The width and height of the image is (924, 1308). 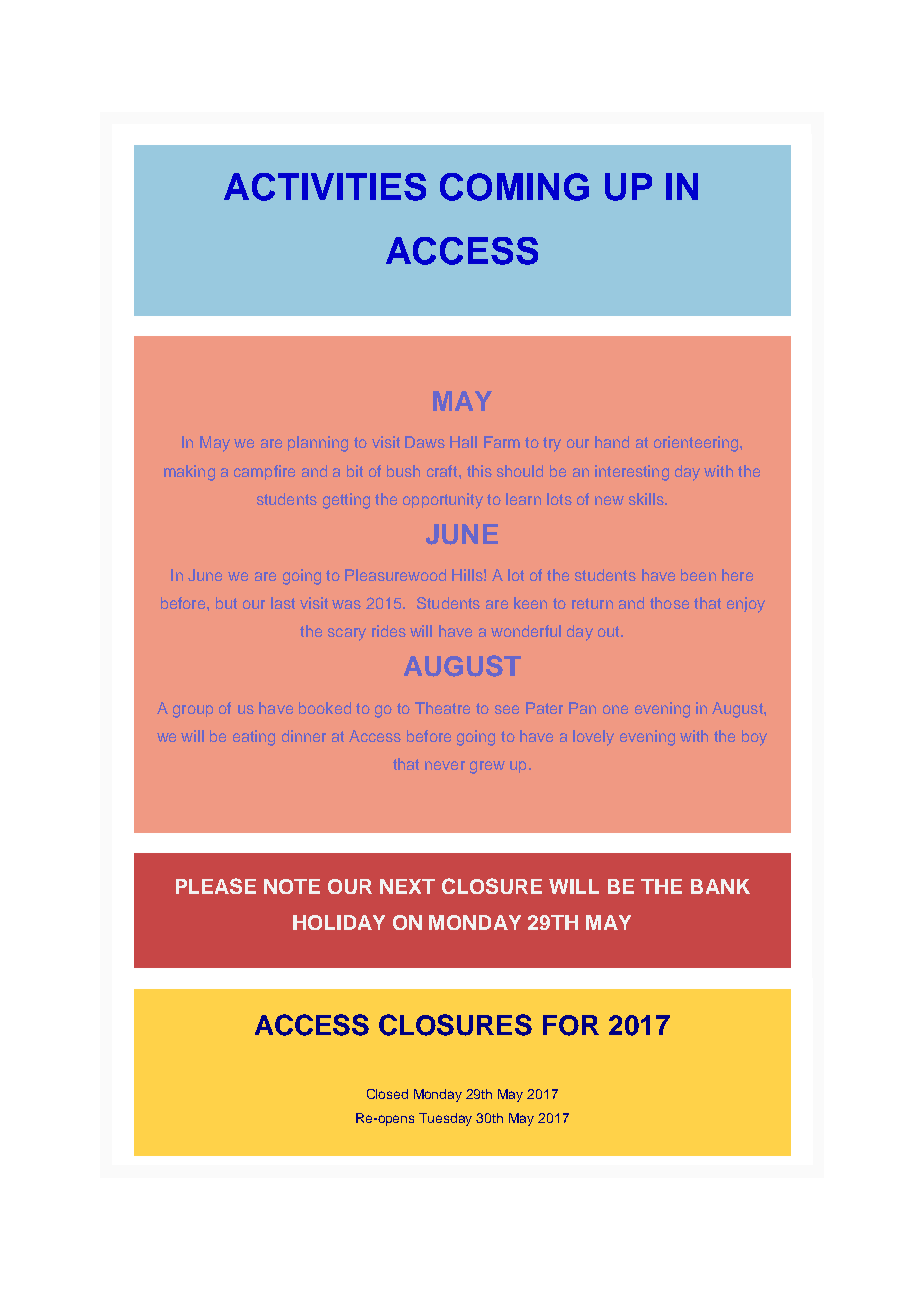 What do you see at coordinates (445, 1119) in the image?
I see `Tuesday` at bounding box center [445, 1119].
